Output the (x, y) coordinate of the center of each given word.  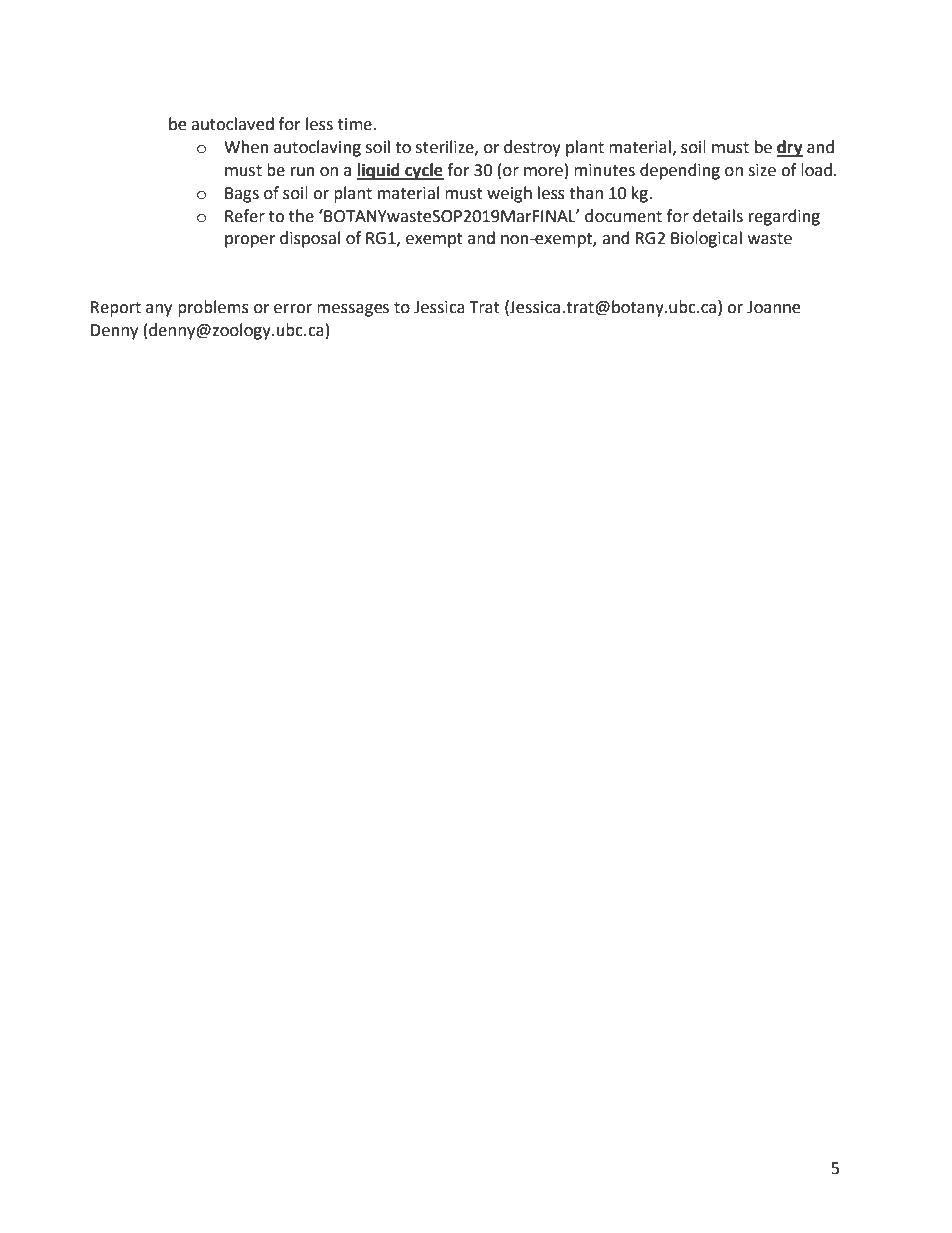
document (623, 216)
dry (790, 148)
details (718, 216)
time (356, 124)
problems (213, 308)
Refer (245, 216)
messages (353, 310)
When (246, 147)
